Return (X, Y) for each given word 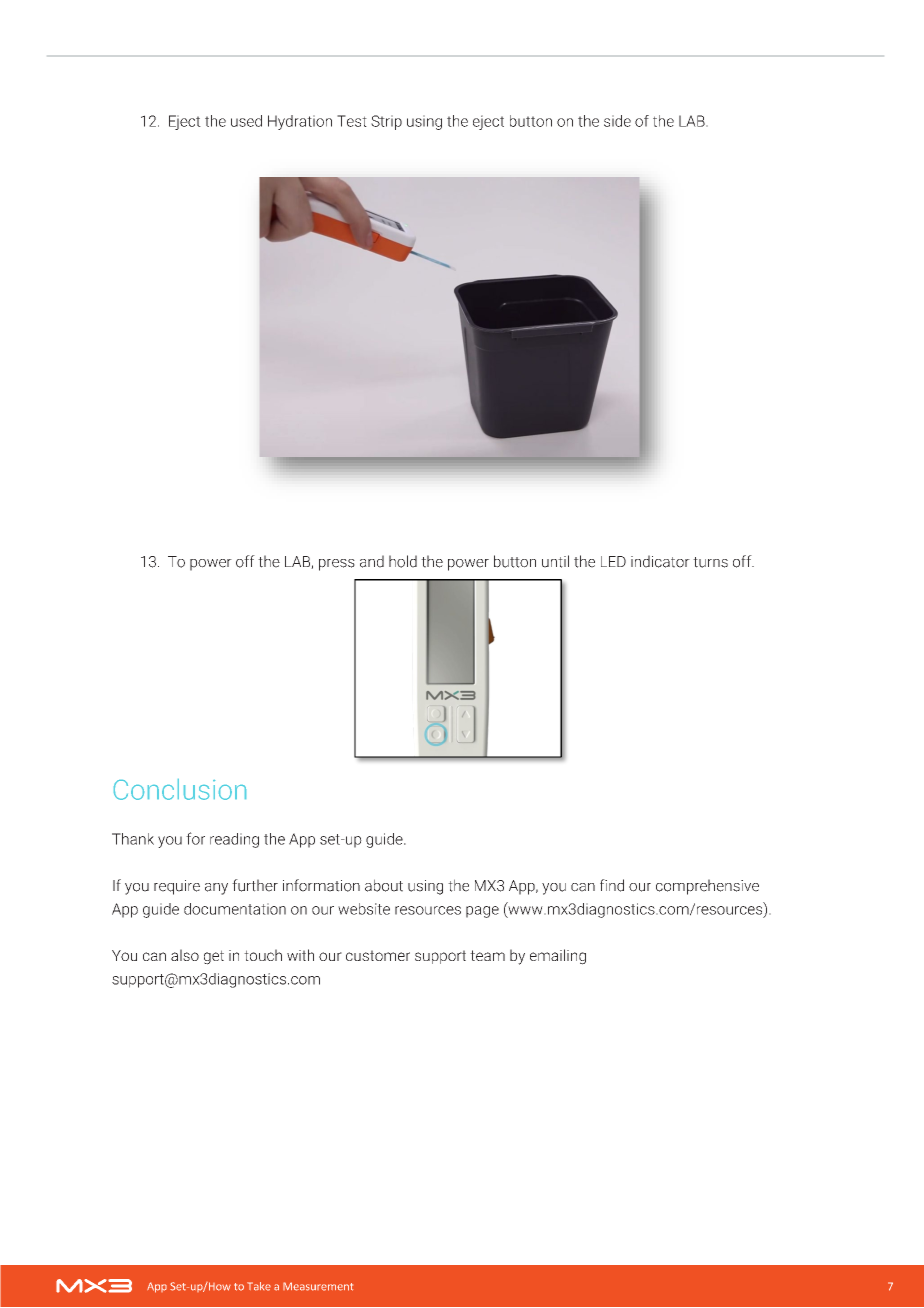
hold (403, 561)
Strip (386, 122)
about (384, 885)
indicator (660, 561)
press (337, 565)
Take (259, 1286)
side (617, 121)
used (246, 121)
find (612, 885)
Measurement (318, 1286)
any (216, 889)
